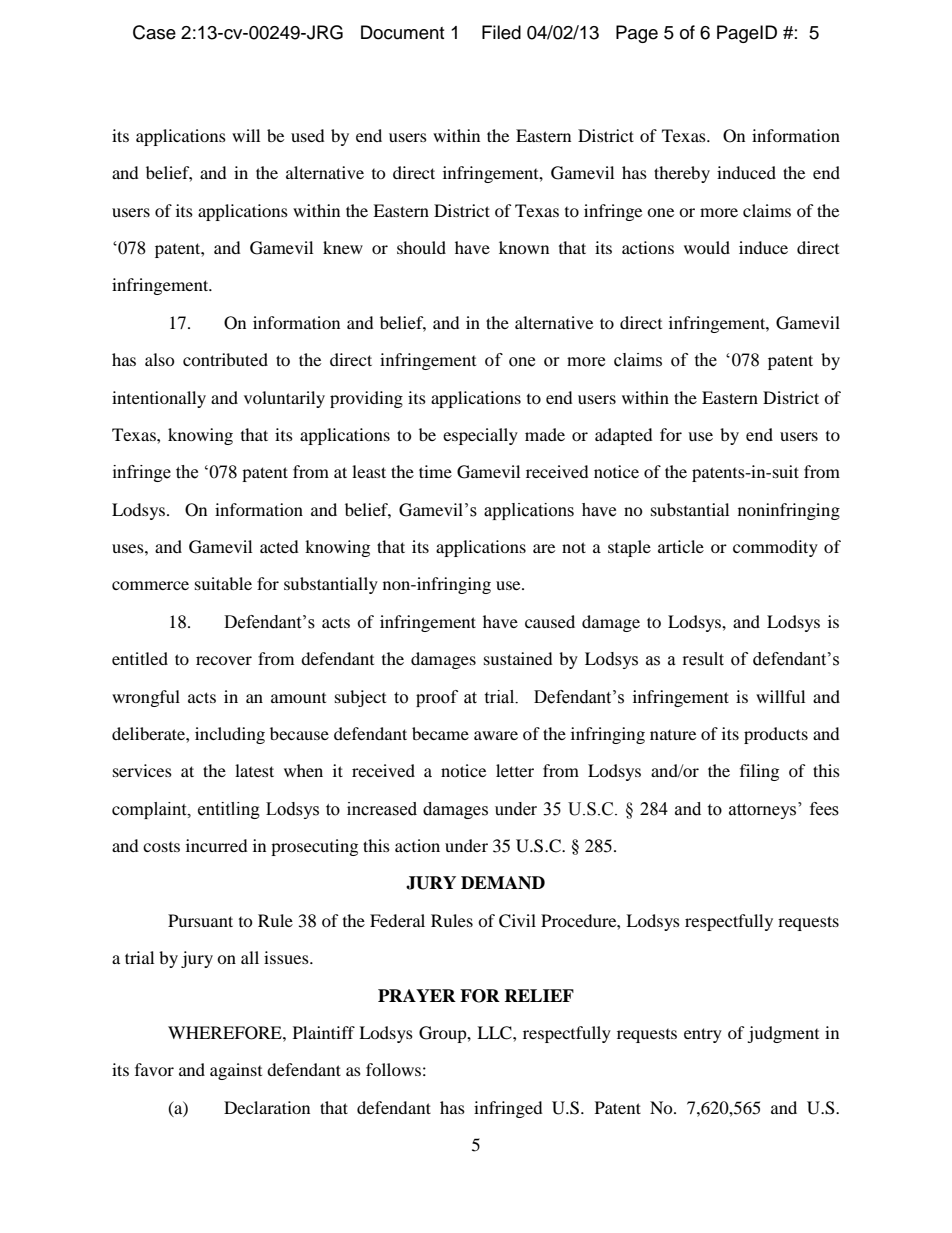 This page has width=952, height=1233. Describe the element at coordinates (501, 32) in the page. I see `Filed` at that location.
